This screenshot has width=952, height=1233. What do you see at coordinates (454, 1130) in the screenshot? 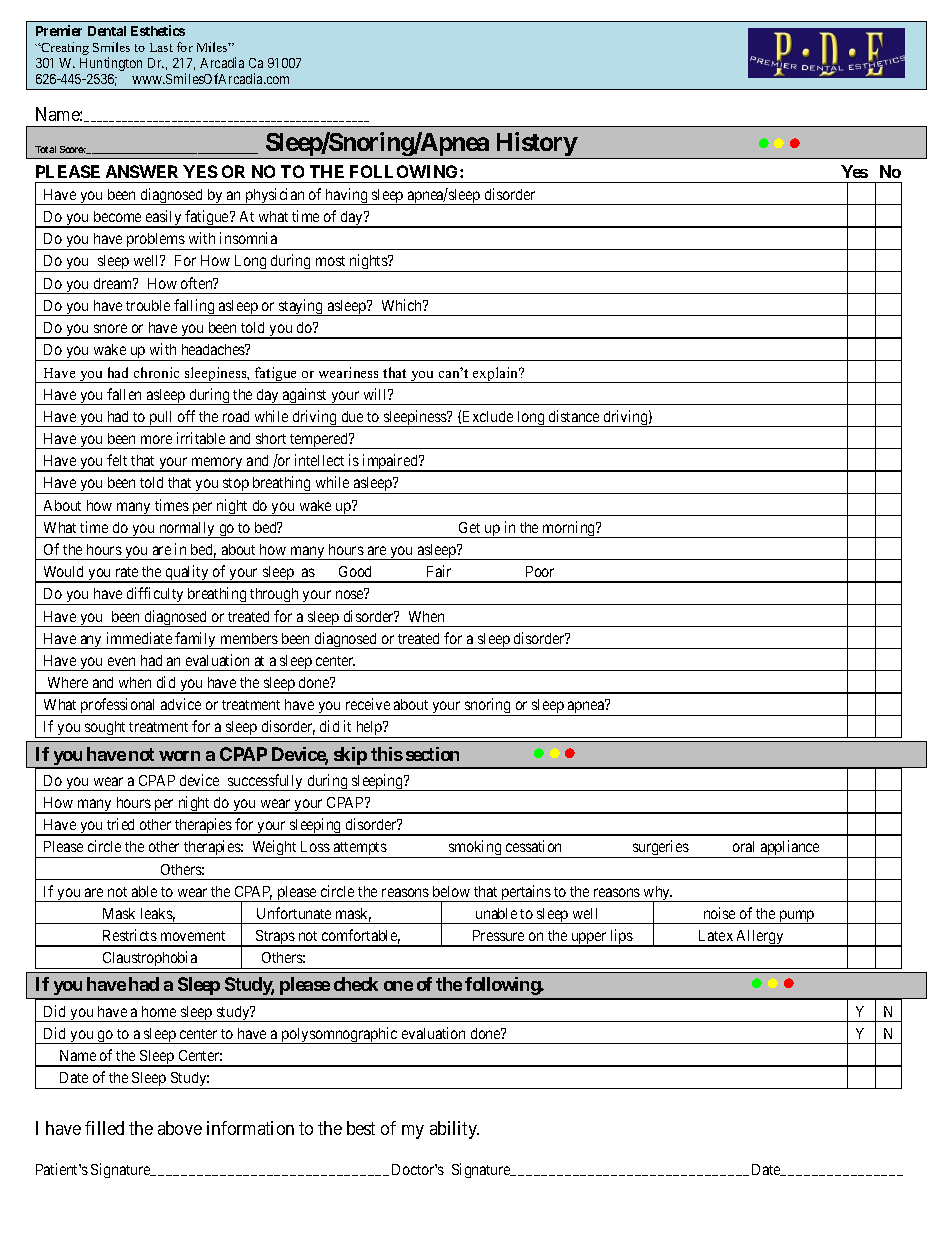
I see `ability` at bounding box center [454, 1130].
